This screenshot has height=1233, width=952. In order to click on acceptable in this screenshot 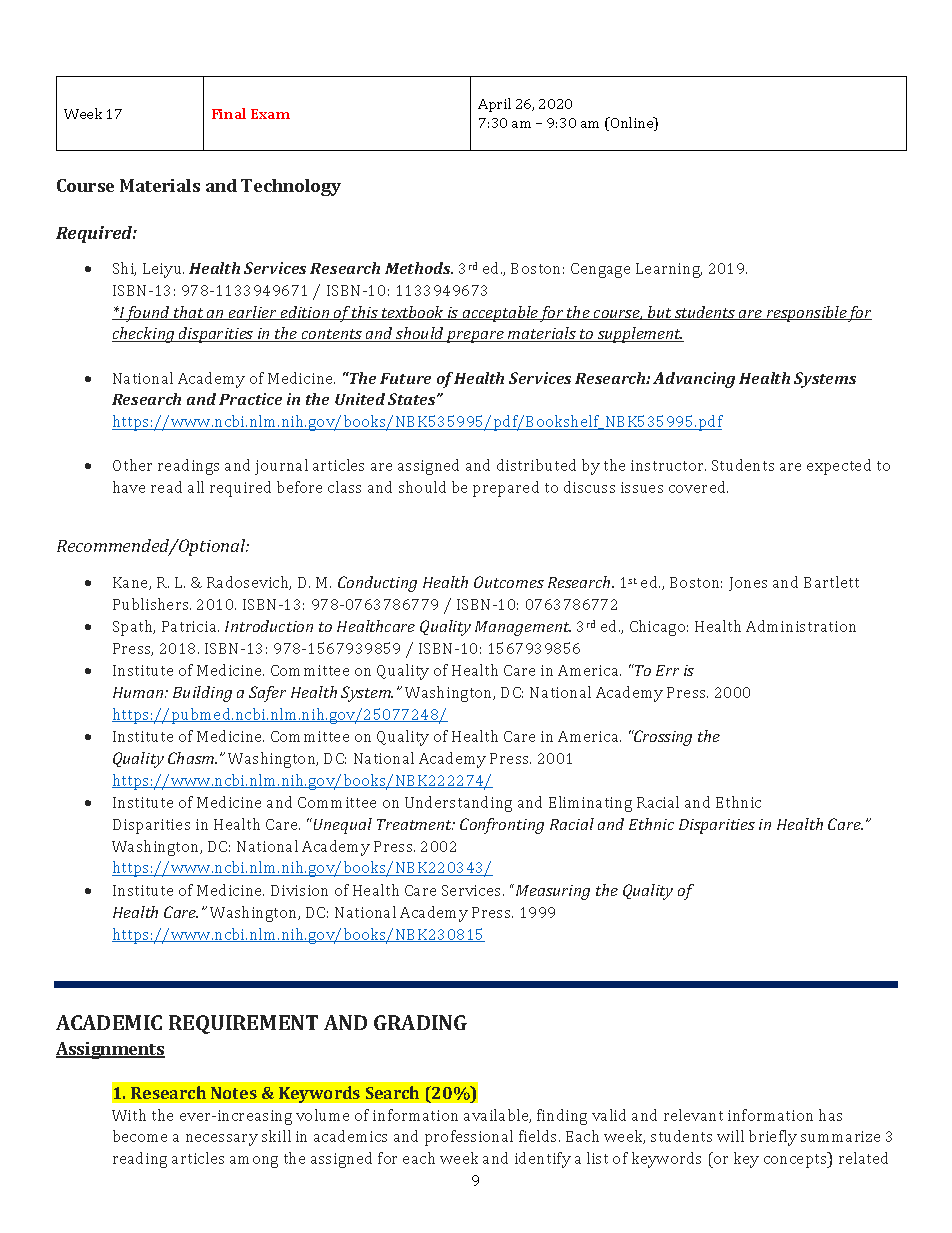, I will do `click(500, 314)`.
